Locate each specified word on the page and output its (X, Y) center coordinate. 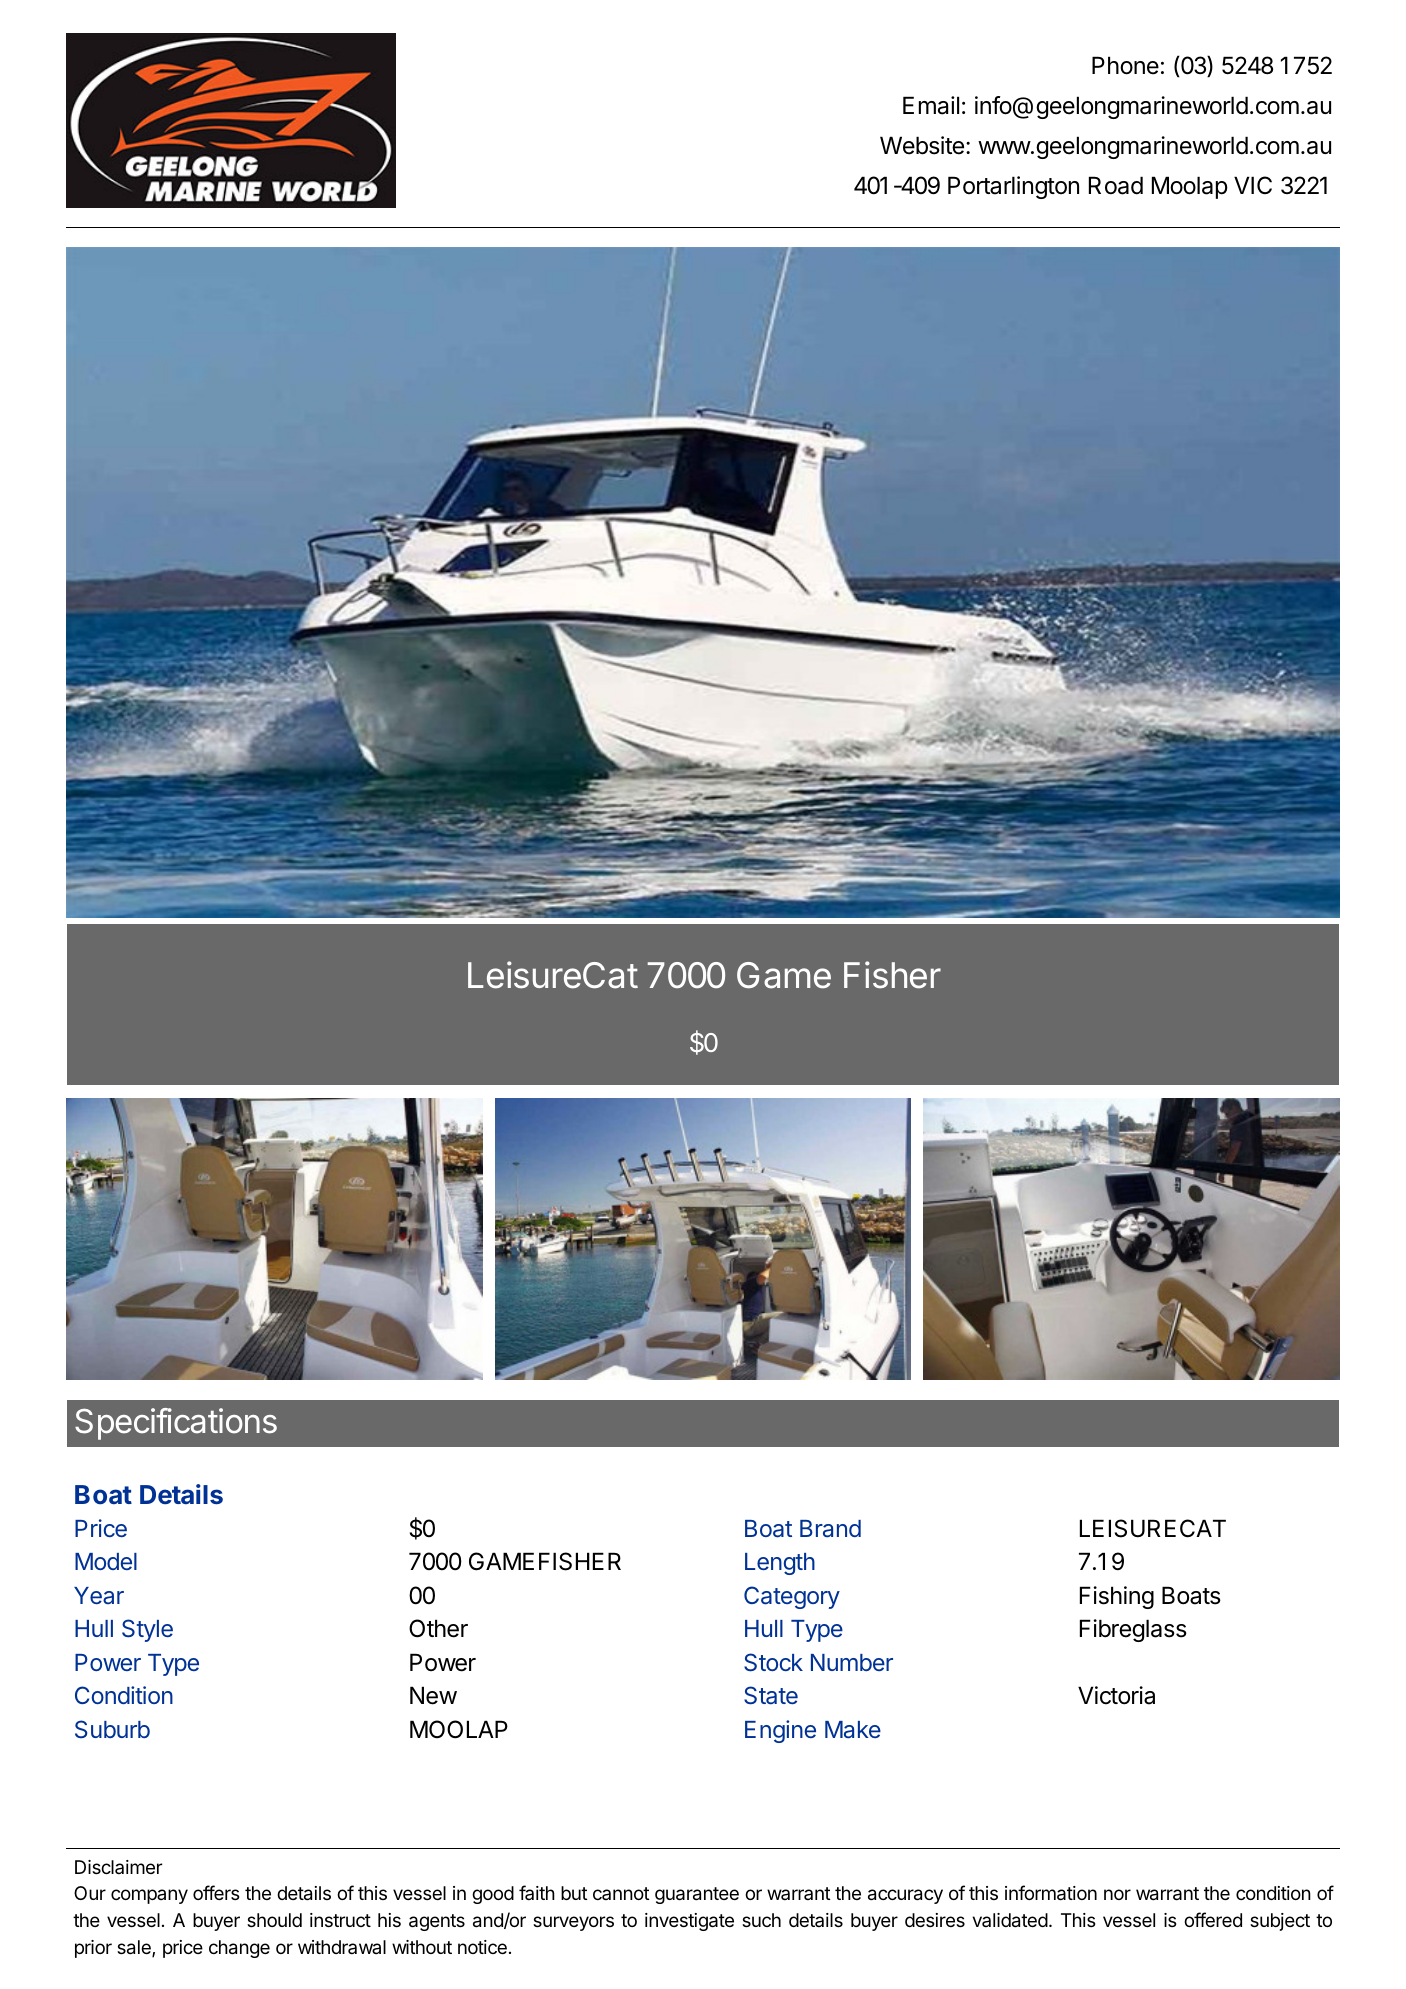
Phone (1125, 65)
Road (1116, 185)
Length (780, 1564)
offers (216, 1892)
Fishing (1117, 1597)
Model (106, 1561)
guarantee (697, 1895)
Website (922, 145)
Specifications (176, 1424)
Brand (830, 1529)
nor (1117, 1894)
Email (931, 105)
